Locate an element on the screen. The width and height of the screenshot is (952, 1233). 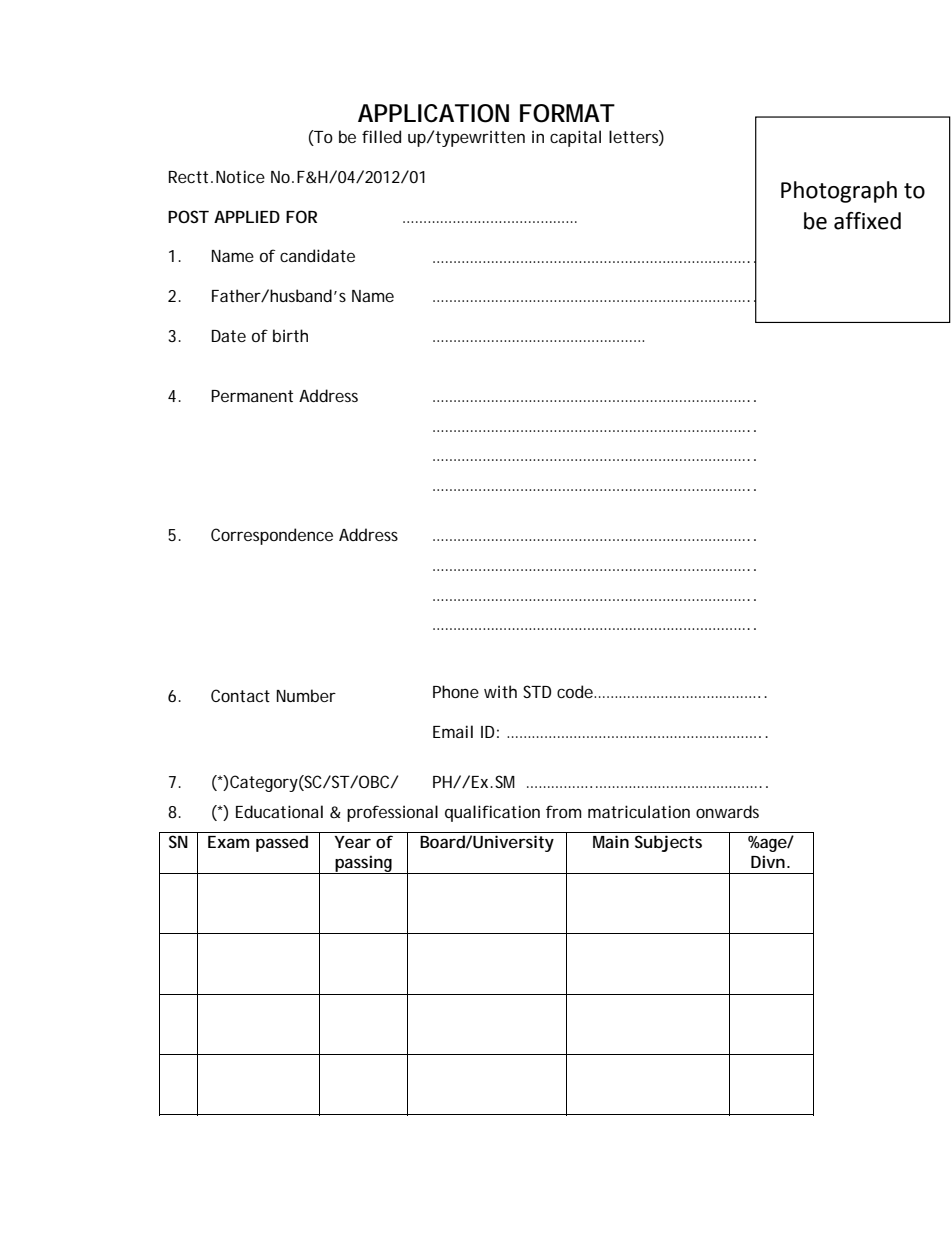
with is located at coordinates (500, 691).
